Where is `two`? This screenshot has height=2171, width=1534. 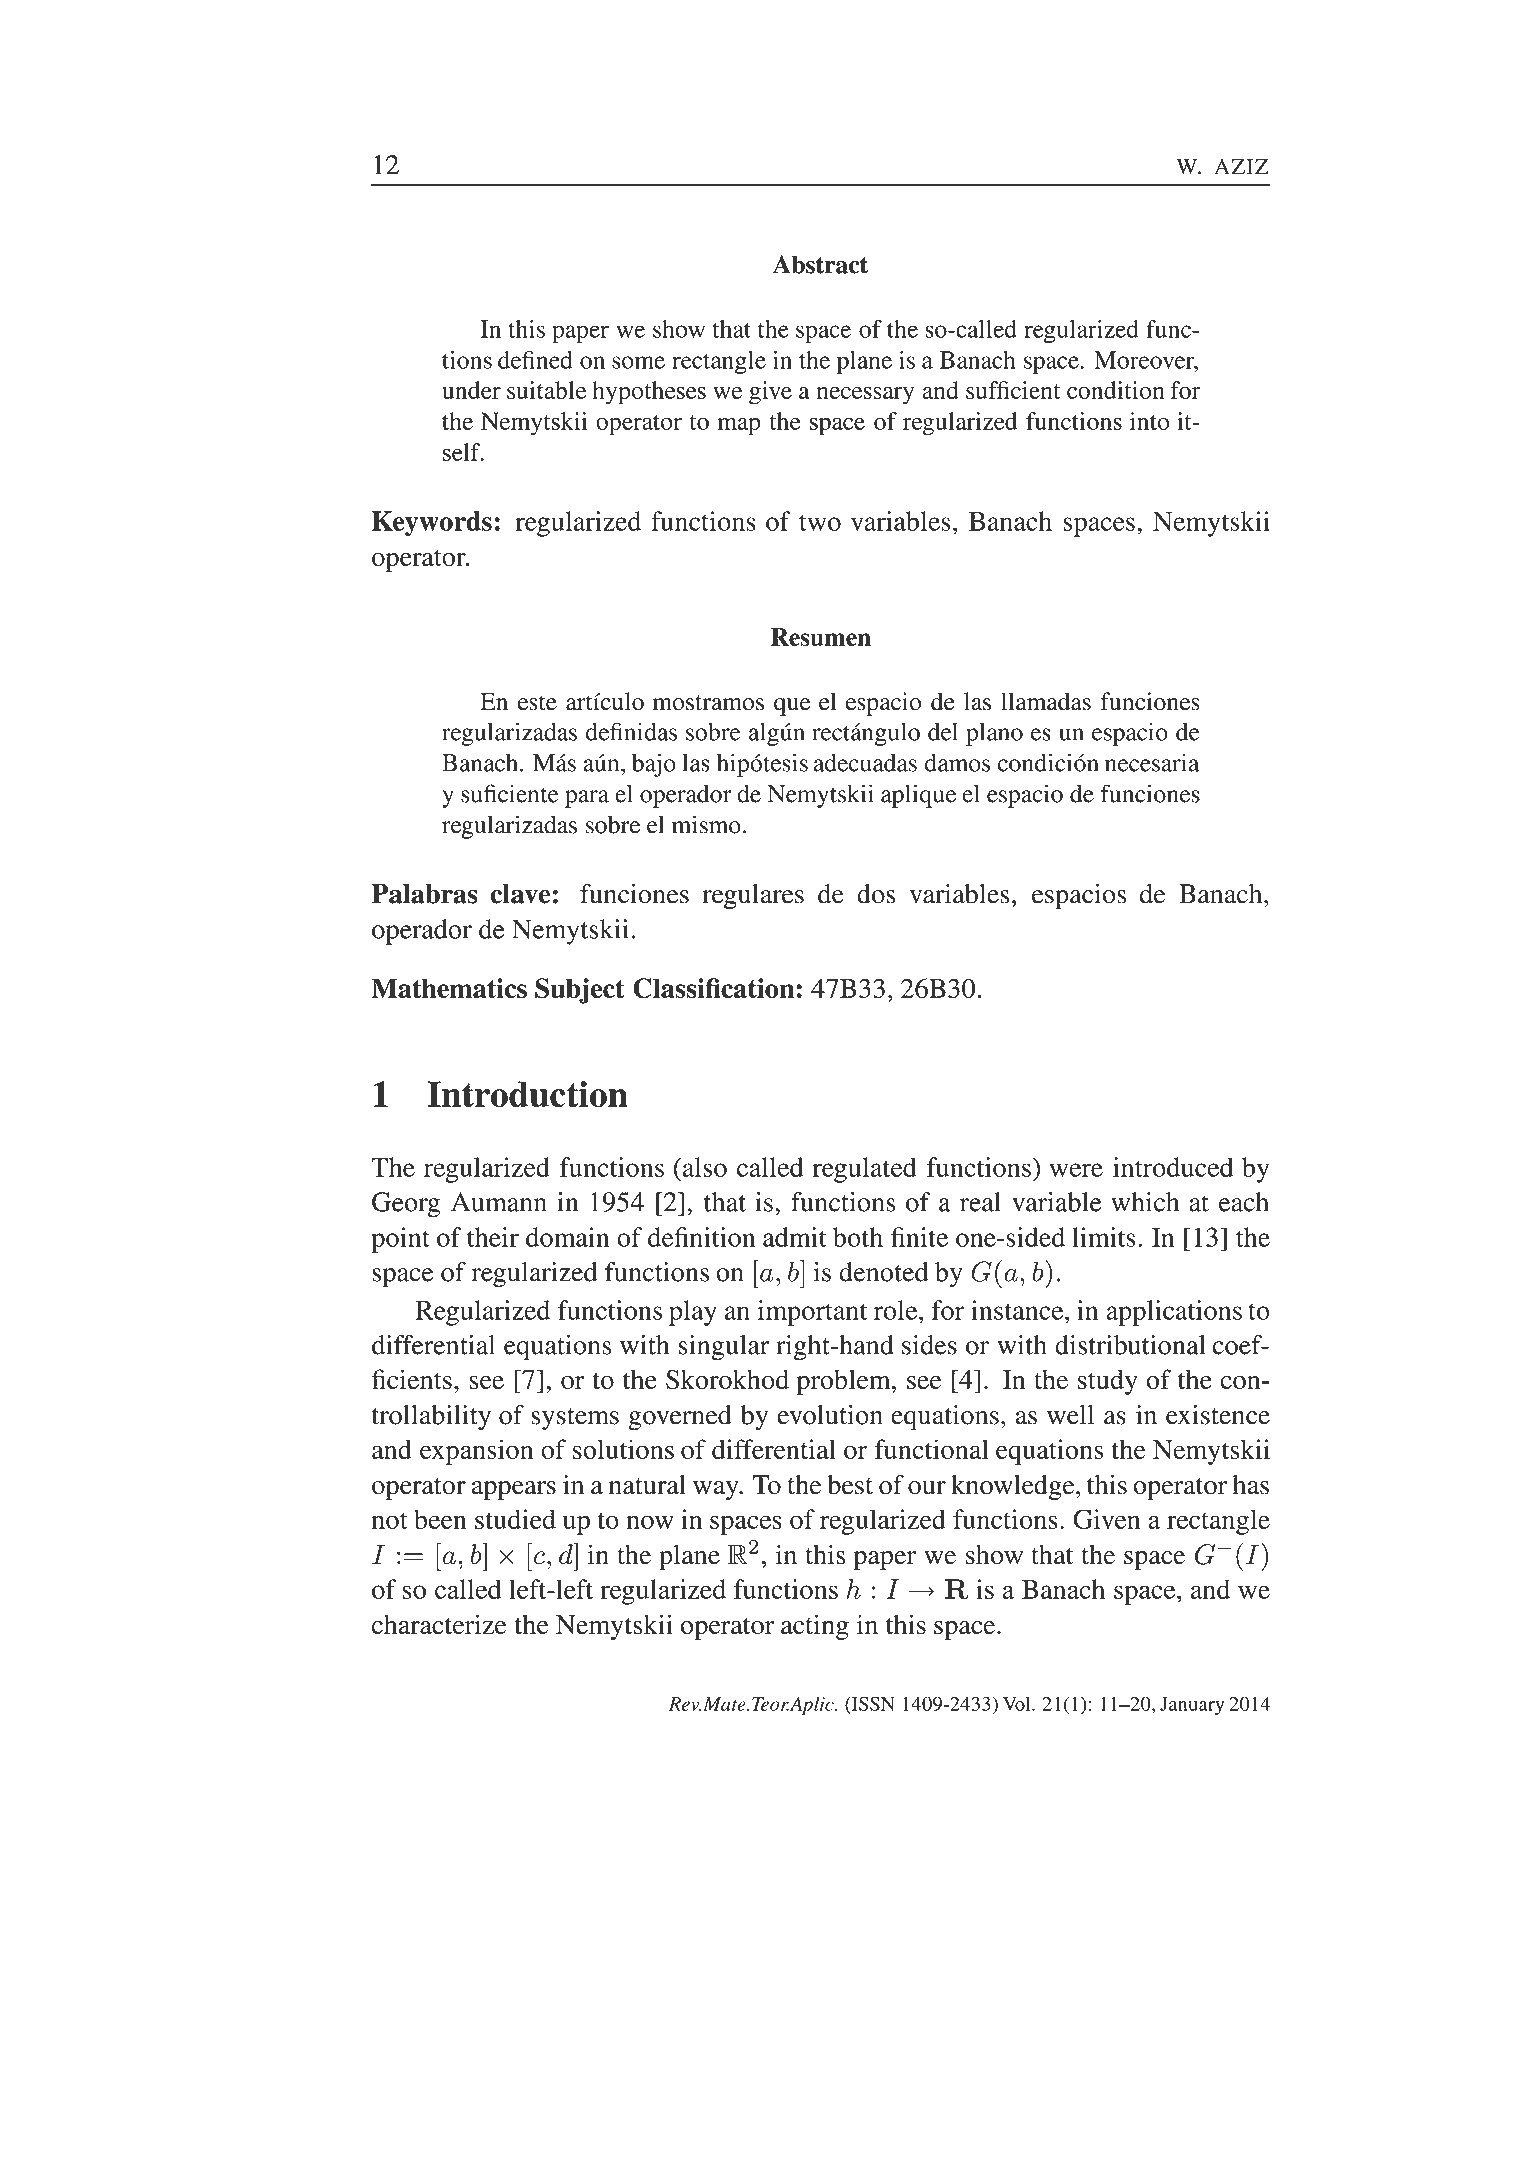 two is located at coordinates (820, 522).
